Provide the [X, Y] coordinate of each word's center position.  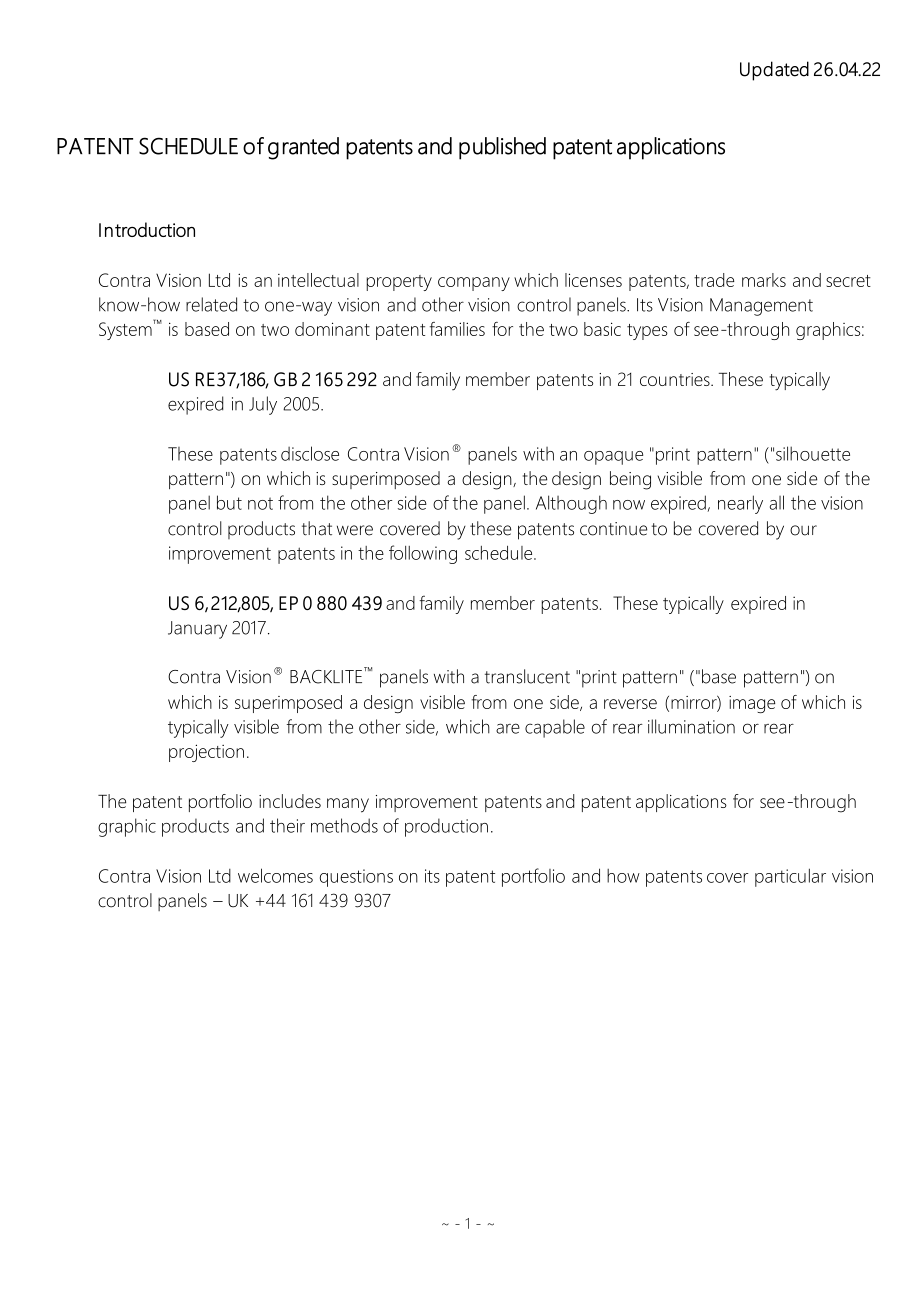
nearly [740, 504]
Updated [774, 71]
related [211, 304]
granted [303, 148]
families [457, 329]
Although [571, 504]
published [502, 148]
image [752, 704]
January [197, 630]
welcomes [275, 875]
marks [764, 280]
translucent [527, 676]
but [229, 502]
